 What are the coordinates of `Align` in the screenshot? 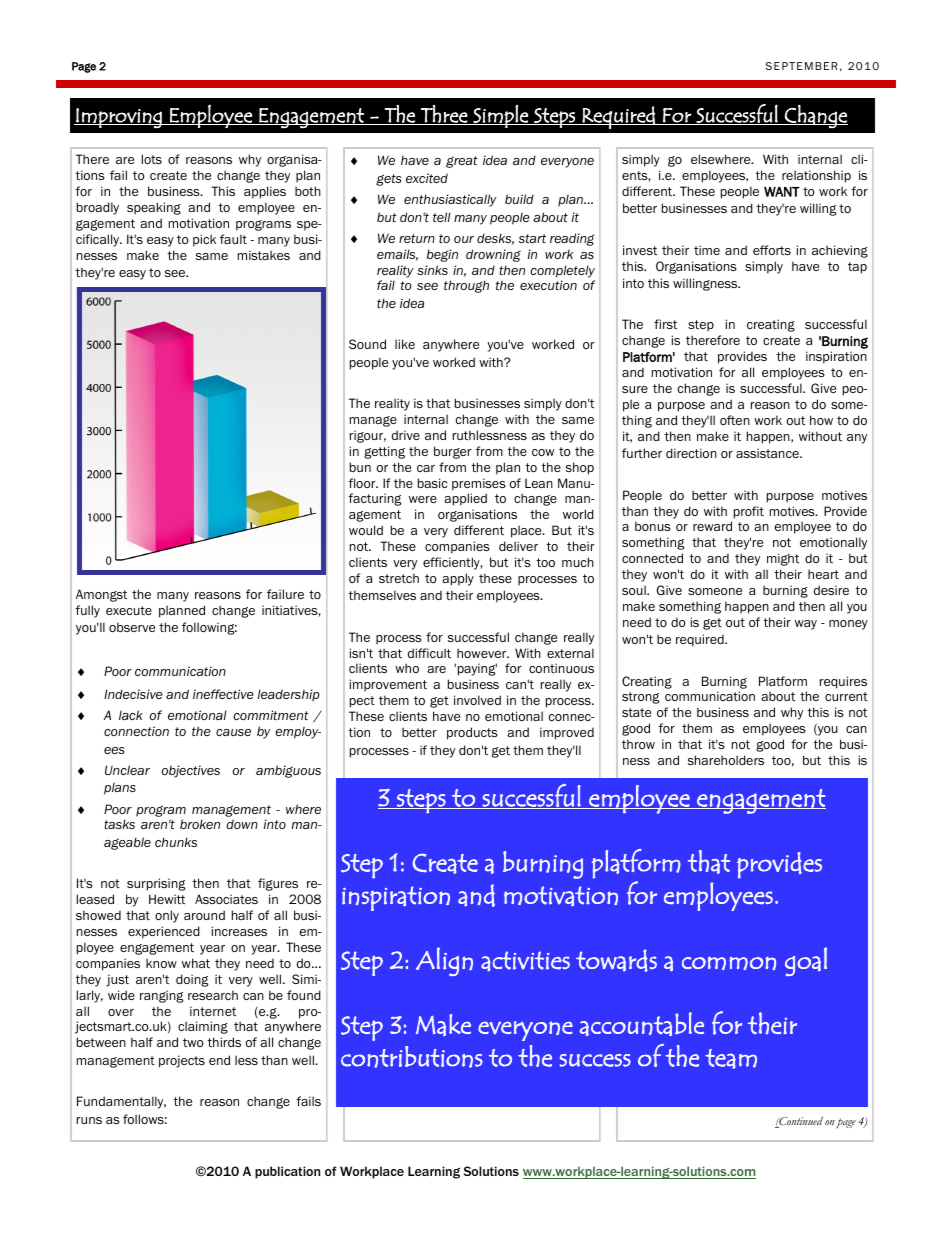 It's located at (444, 961).
